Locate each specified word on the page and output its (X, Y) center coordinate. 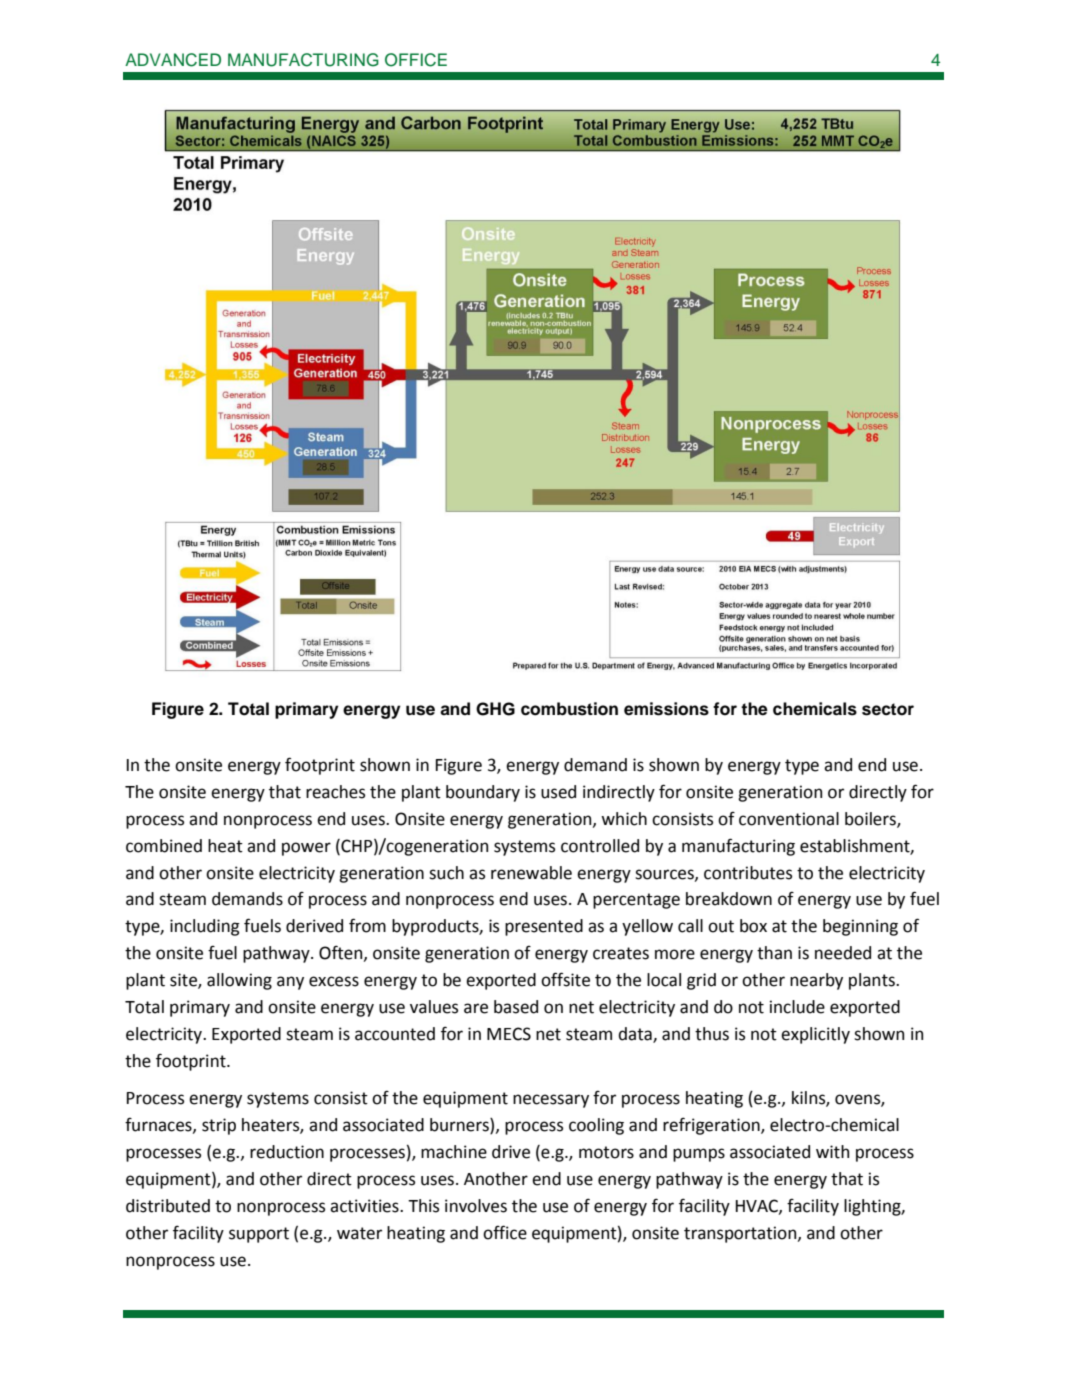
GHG (495, 709)
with (832, 1152)
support (259, 1235)
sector (888, 709)
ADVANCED (173, 60)
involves (476, 1206)
